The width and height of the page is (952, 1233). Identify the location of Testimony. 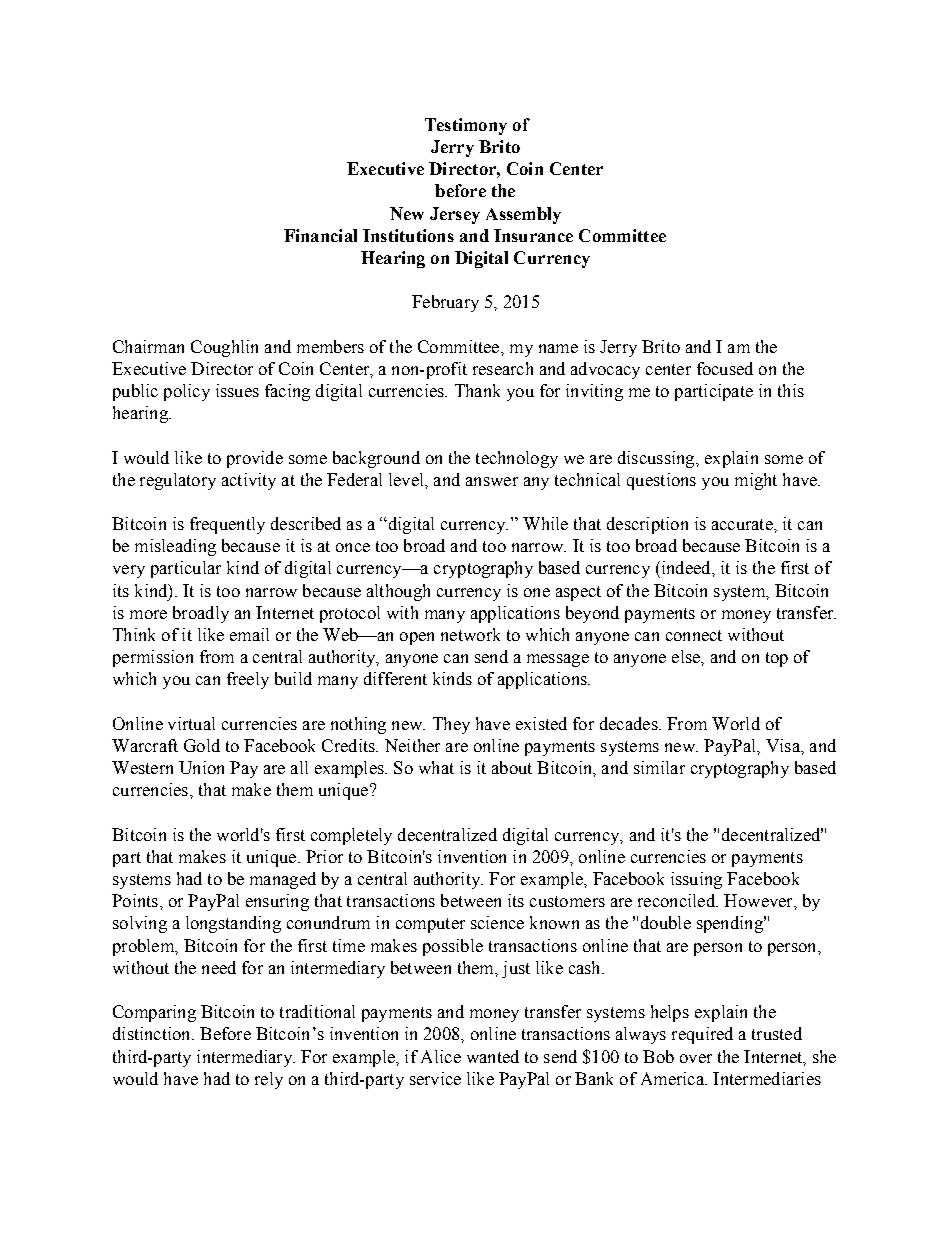
(466, 126).
